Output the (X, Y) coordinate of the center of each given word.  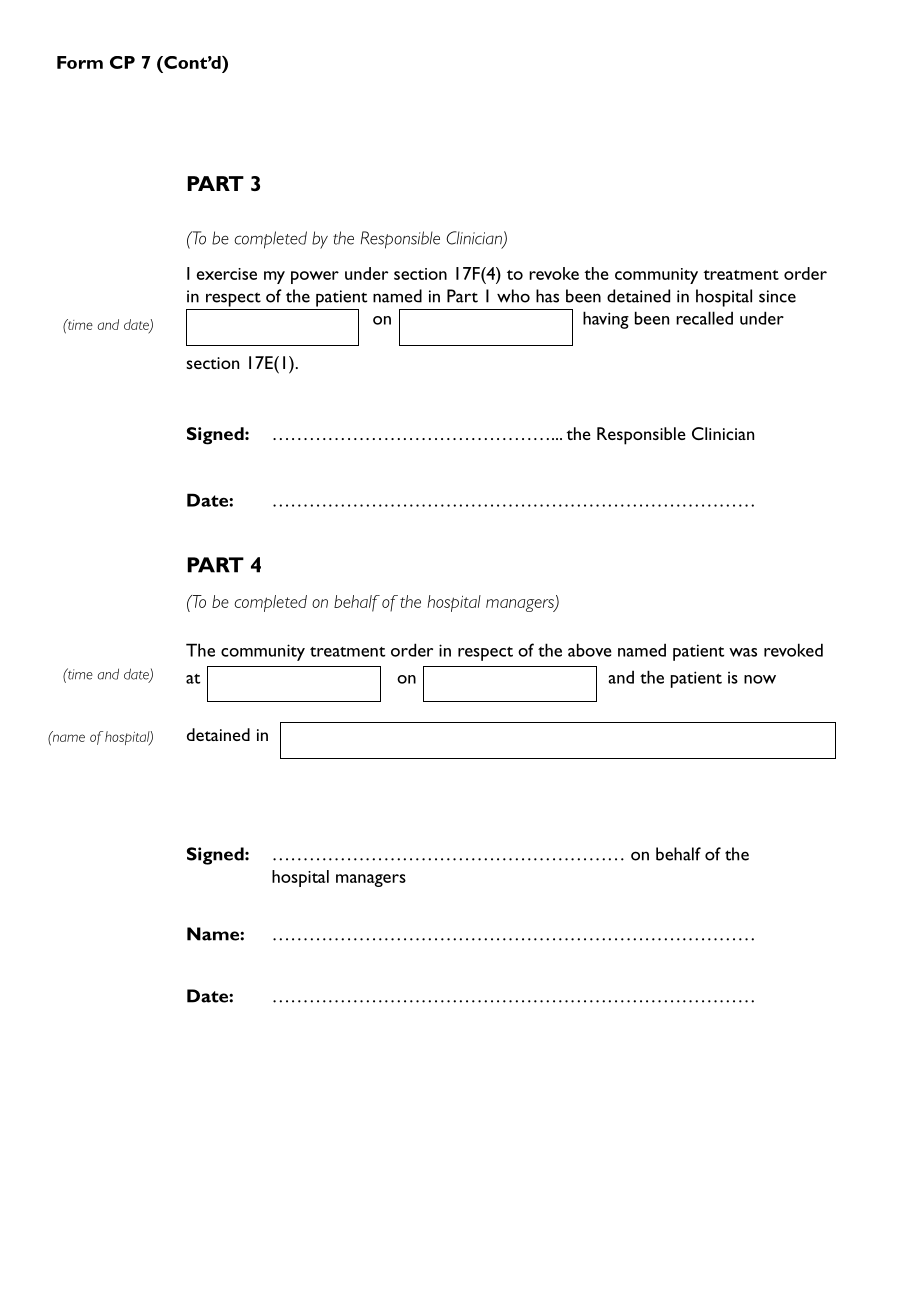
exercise (226, 274)
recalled (704, 318)
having (606, 320)
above (589, 650)
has (547, 296)
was (743, 652)
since (777, 296)
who (513, 296)
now (760, 679)
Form (80, 62)
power (315, 277)
